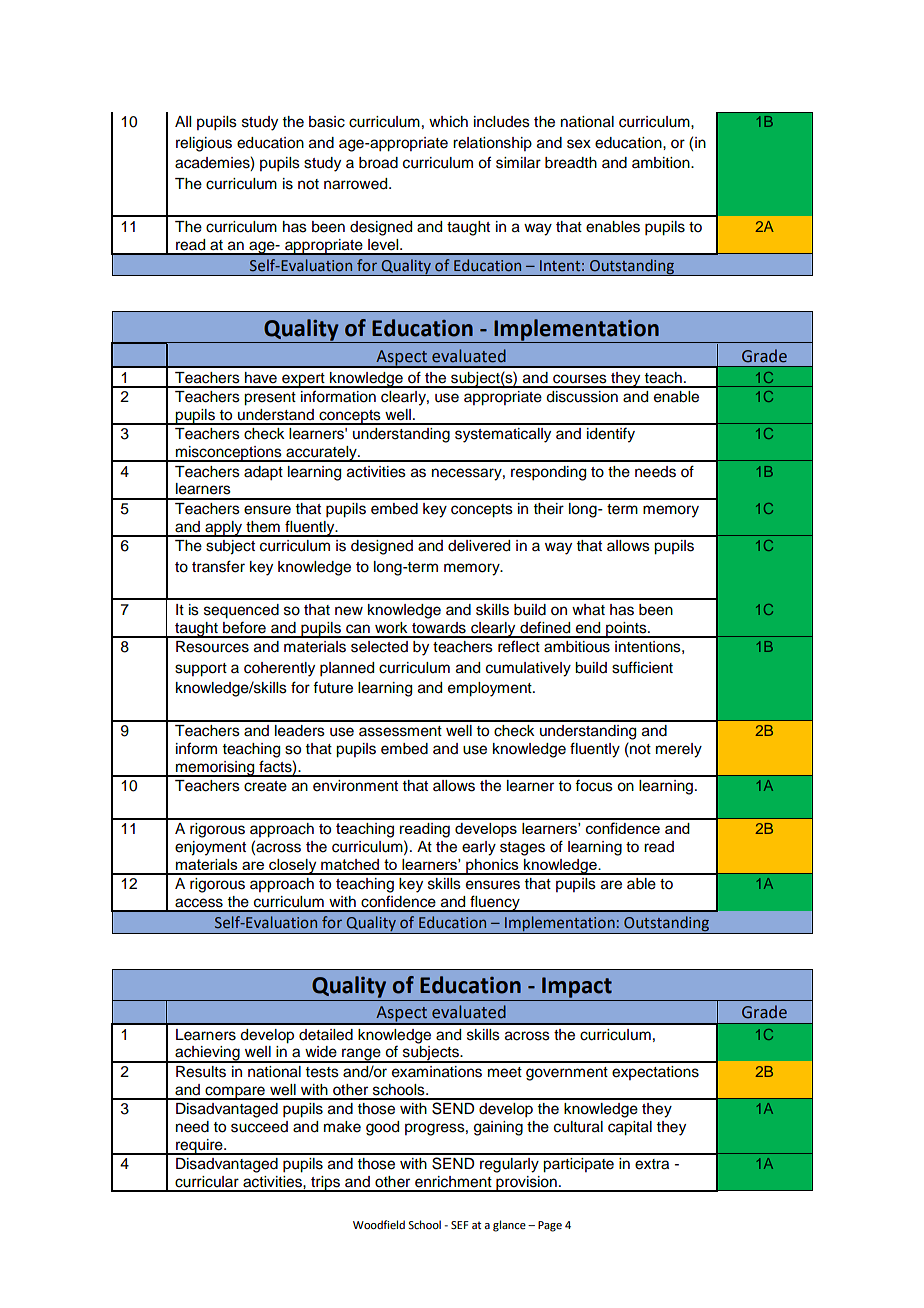  I want to click on religious, so click(204, 144).
